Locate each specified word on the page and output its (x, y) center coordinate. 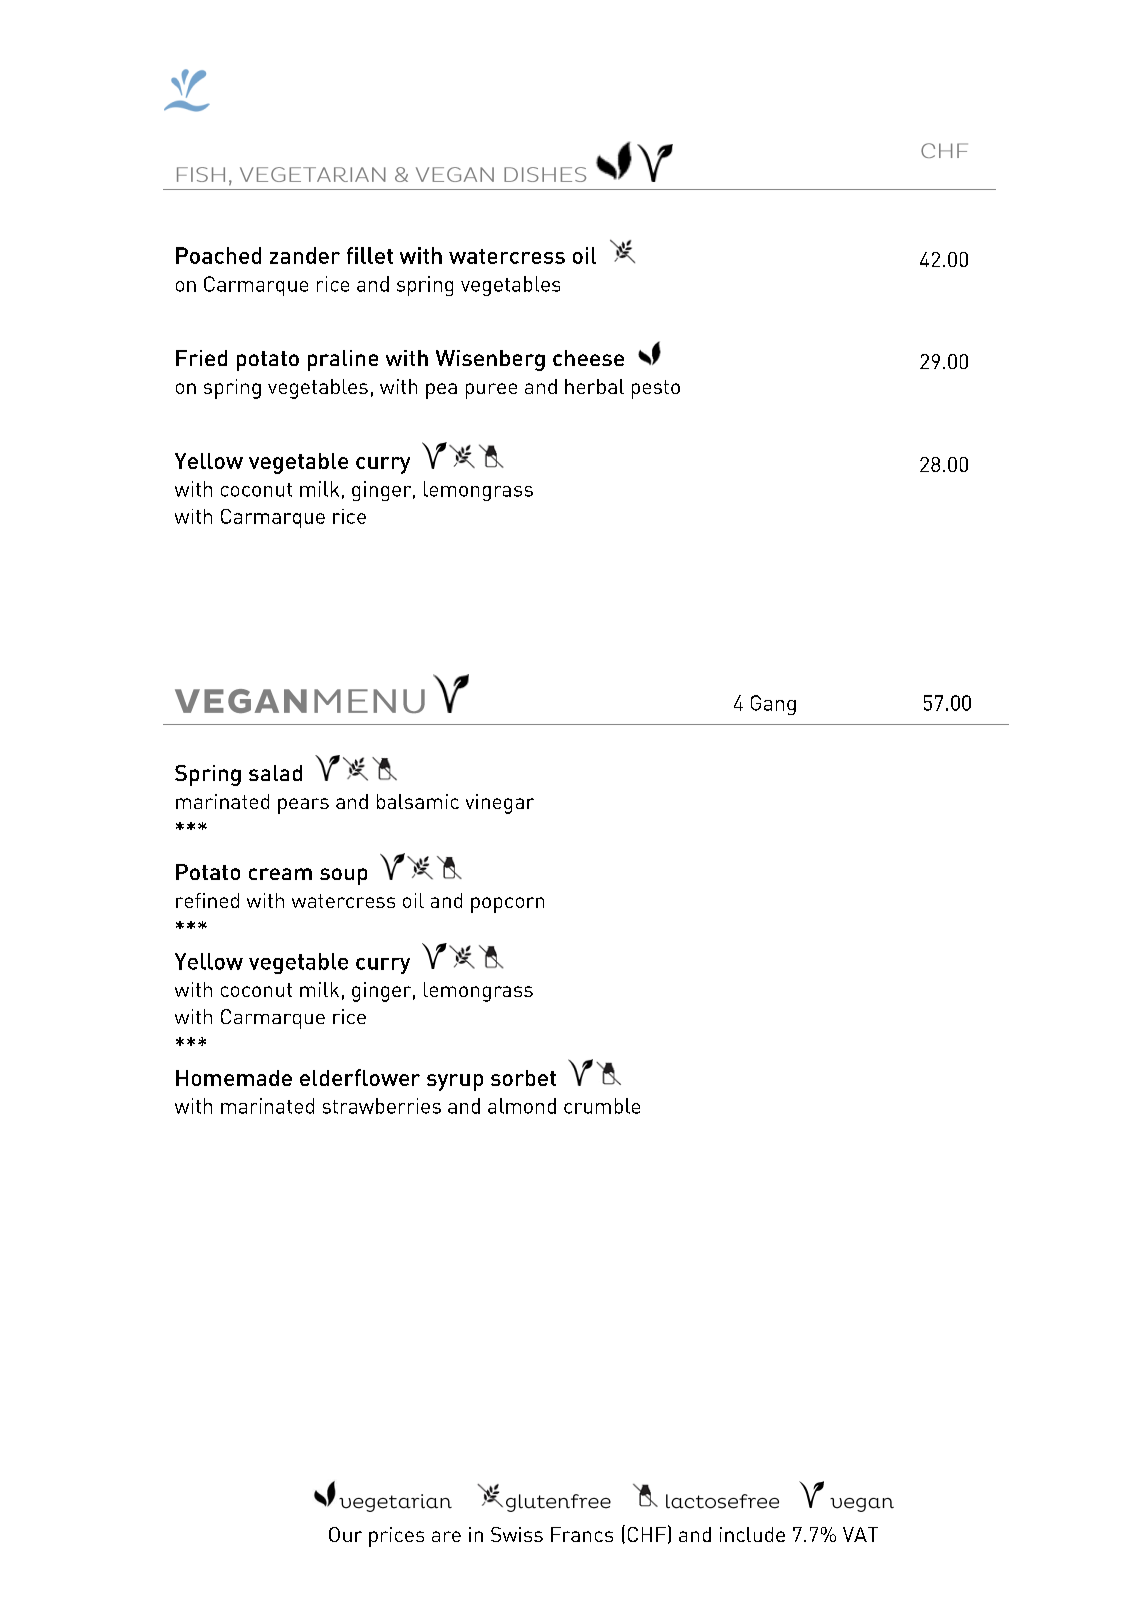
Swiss (517, 1534)
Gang (773, 705)
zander (305, 255)
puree (491, 391)
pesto (656, 389)
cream (280, 874)
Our (345, 1534)
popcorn (507, 905)
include (752, 1534)
